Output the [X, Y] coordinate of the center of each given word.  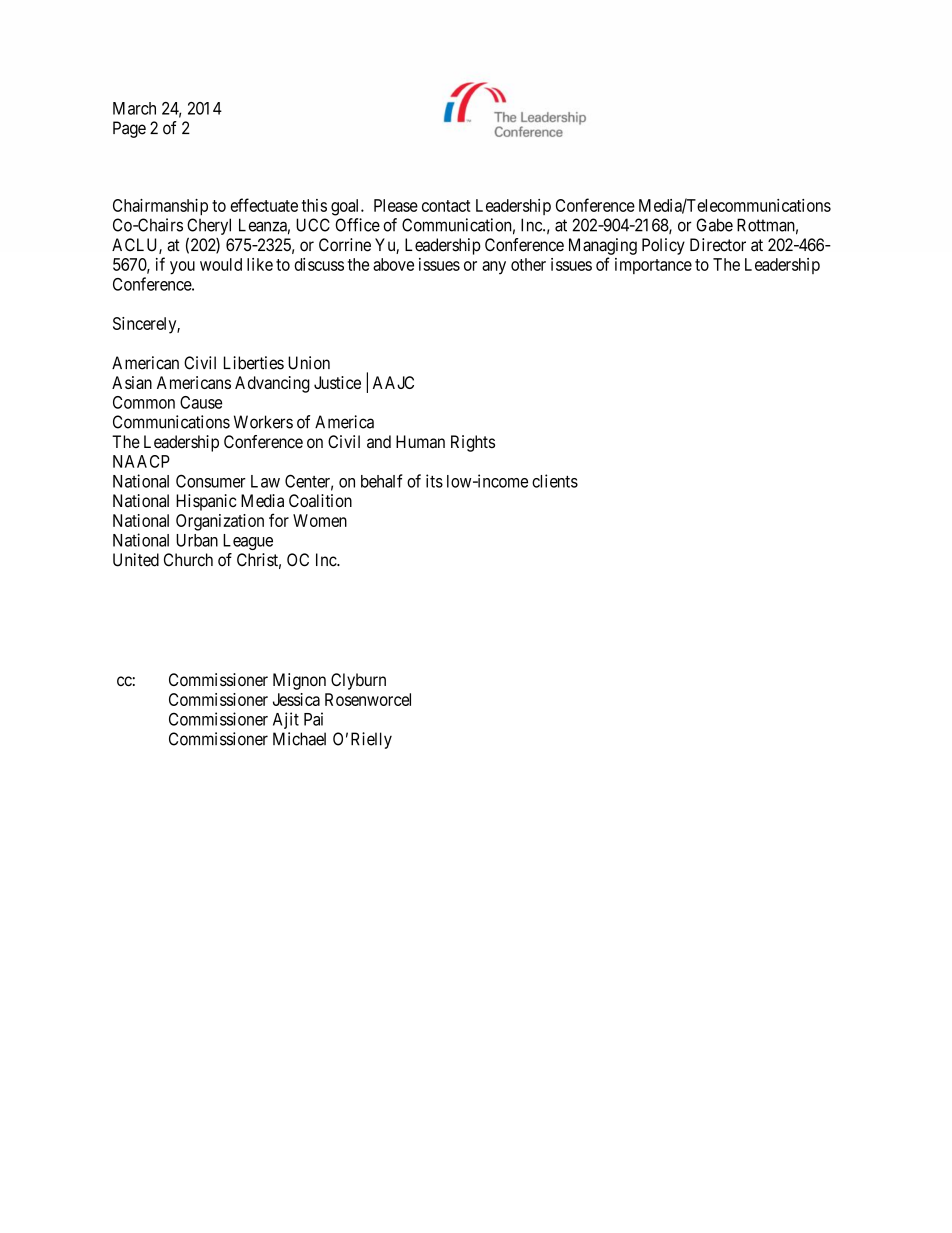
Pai [313, 719]
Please [396, 205]
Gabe [715, 225]
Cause [201, 402]
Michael [299, 739]
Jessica [296, 699]
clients [555, 481]
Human [420, 442]
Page [129, 129]
